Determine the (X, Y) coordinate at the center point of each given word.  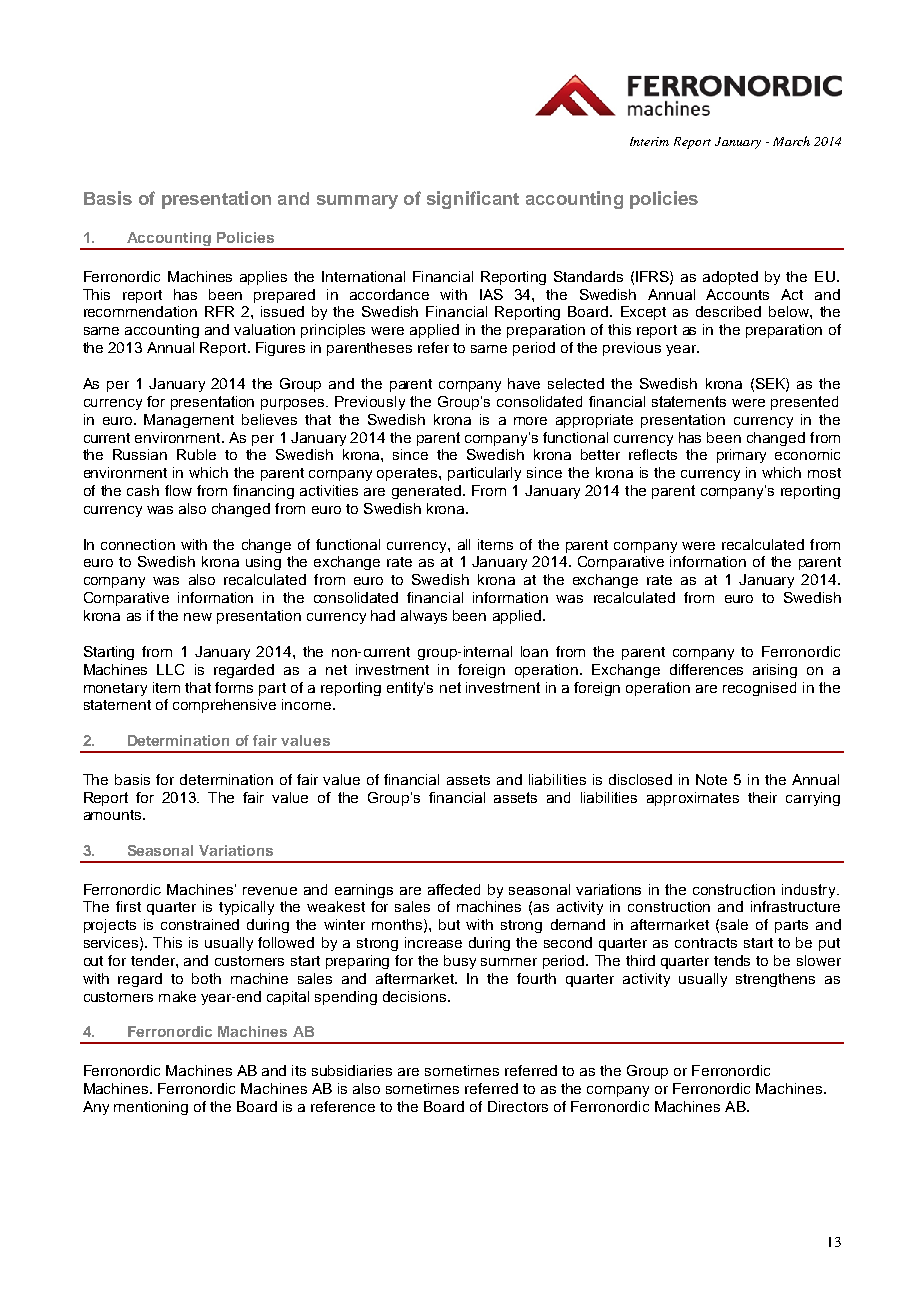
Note (711, 779)
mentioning (151, 1108)
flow (178, 490)
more (530, 421)
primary (741, 456)
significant (473, 200)
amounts (114, 815)
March (791, 141)
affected (454, 889)
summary (357, 202)
